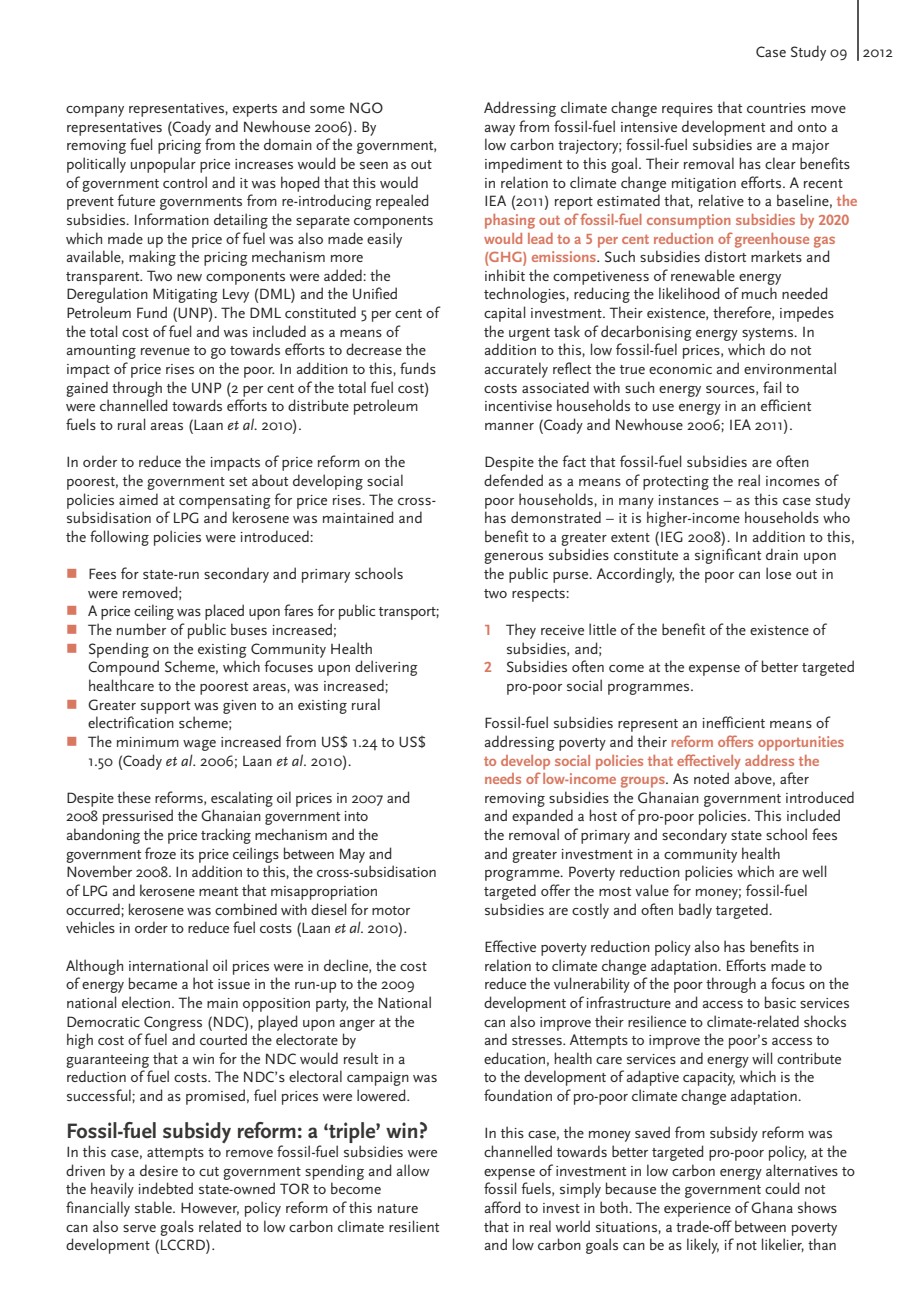  What do you see at coordinates (163, 165) in the document?
I see `unpopular` at bounding box center [163, 165].
